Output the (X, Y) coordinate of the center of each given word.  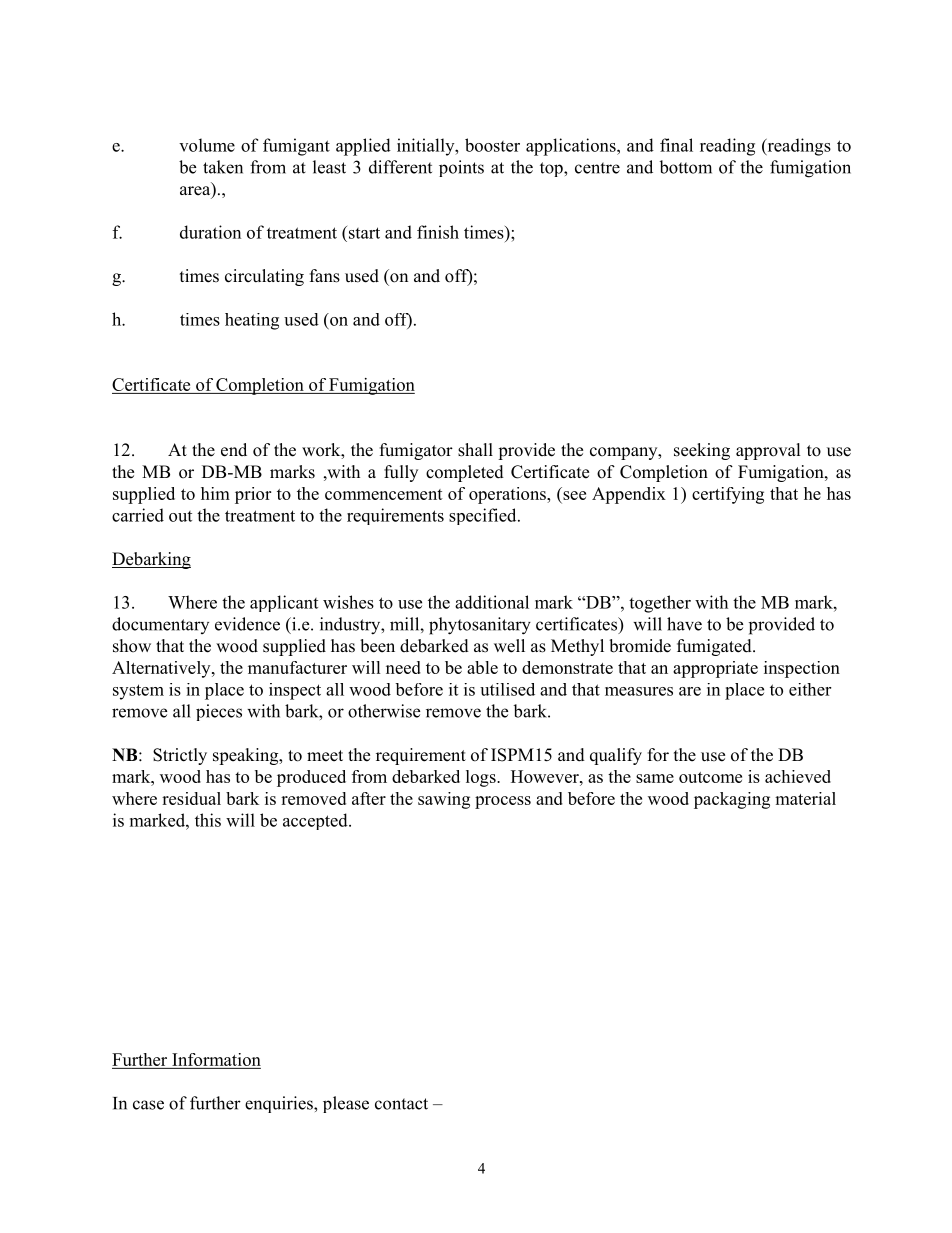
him (215, 493)
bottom (685, 167)
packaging (732, 800)
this (208, 820)
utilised (507, 689)
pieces (219, 712)
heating (252, 321)
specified (484, 516)
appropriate (715, 669)
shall (475, 450)
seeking (702, 451)
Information (215, 1061)
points (461, 168)
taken (223, 167)
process (503, 802)
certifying (728, 495)
